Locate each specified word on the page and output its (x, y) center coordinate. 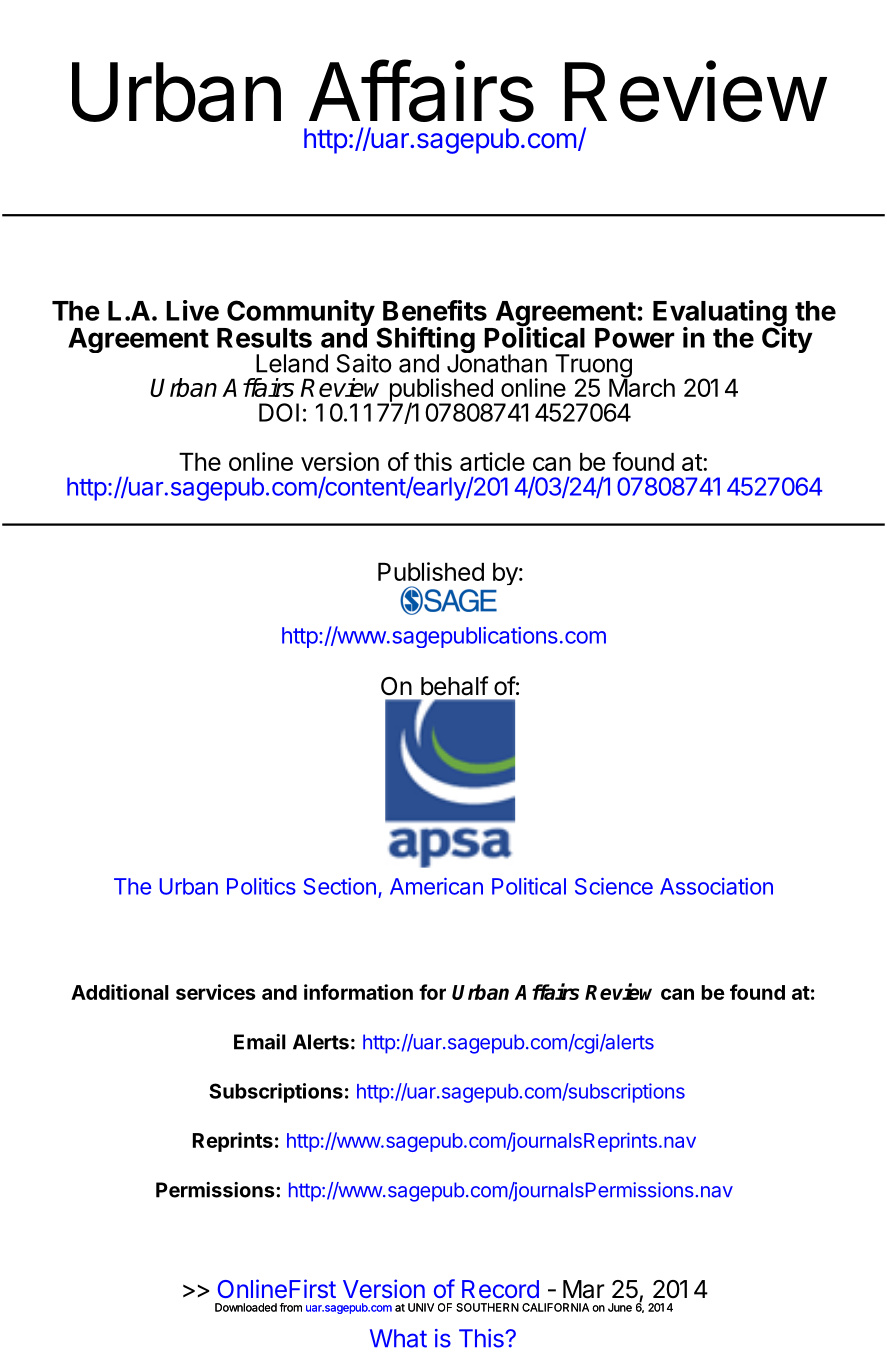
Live (192, 310)
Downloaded (246, 1307)
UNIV (421, 1307)
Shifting (424, 341)
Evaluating (720, 314)
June (620, 1307)
